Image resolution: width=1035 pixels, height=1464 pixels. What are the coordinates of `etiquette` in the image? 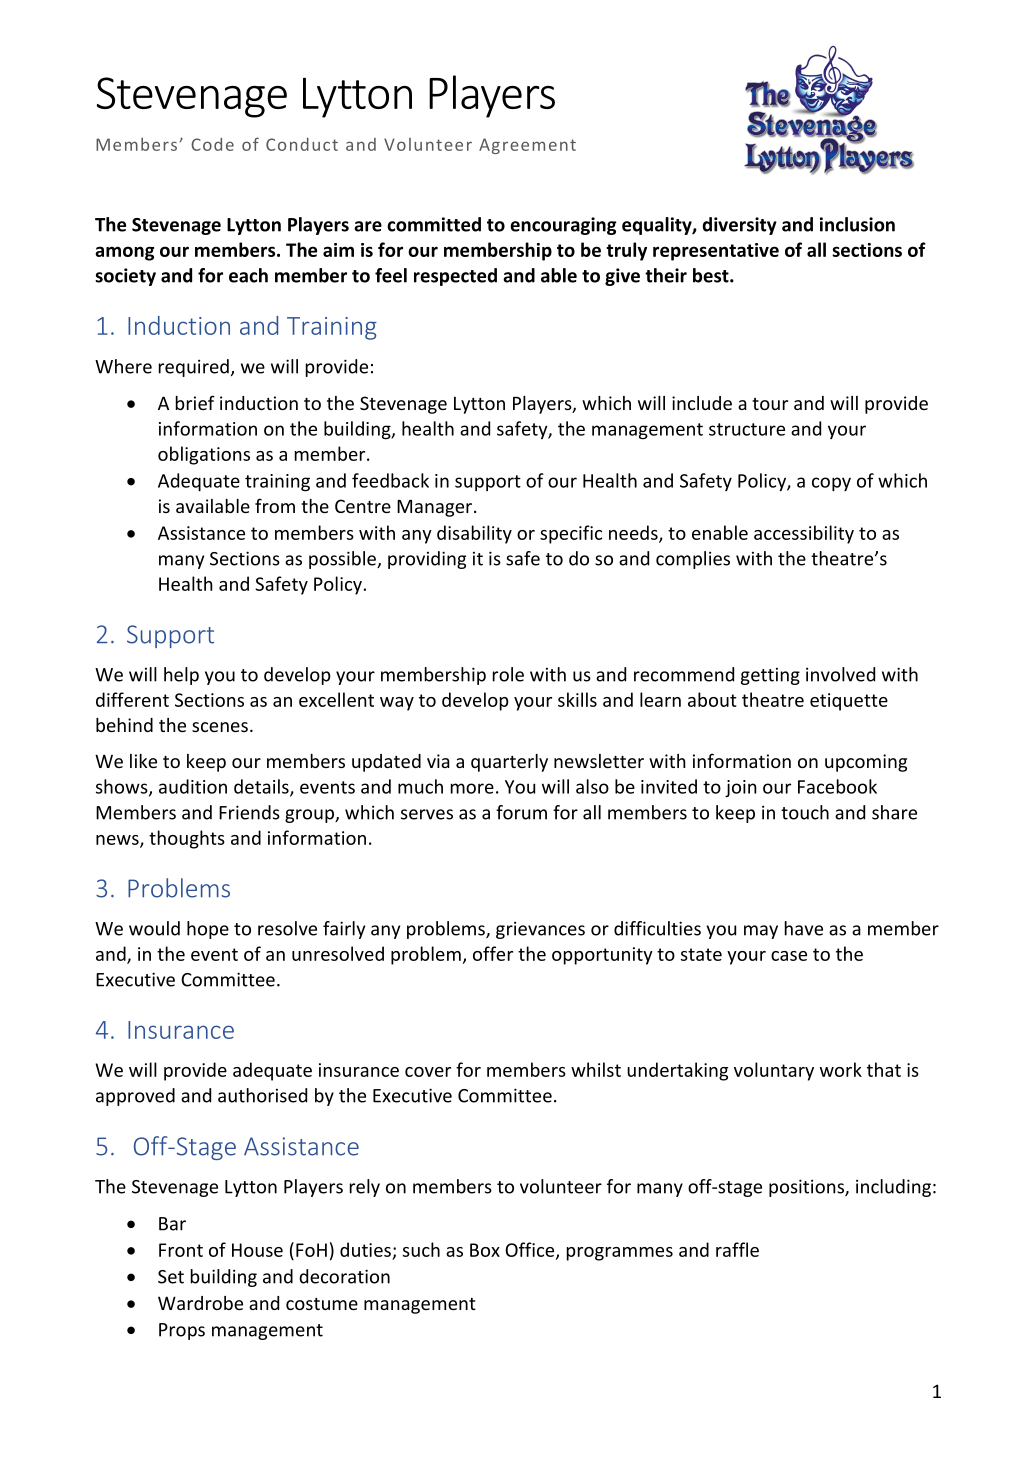 It's located at (849, 702).
